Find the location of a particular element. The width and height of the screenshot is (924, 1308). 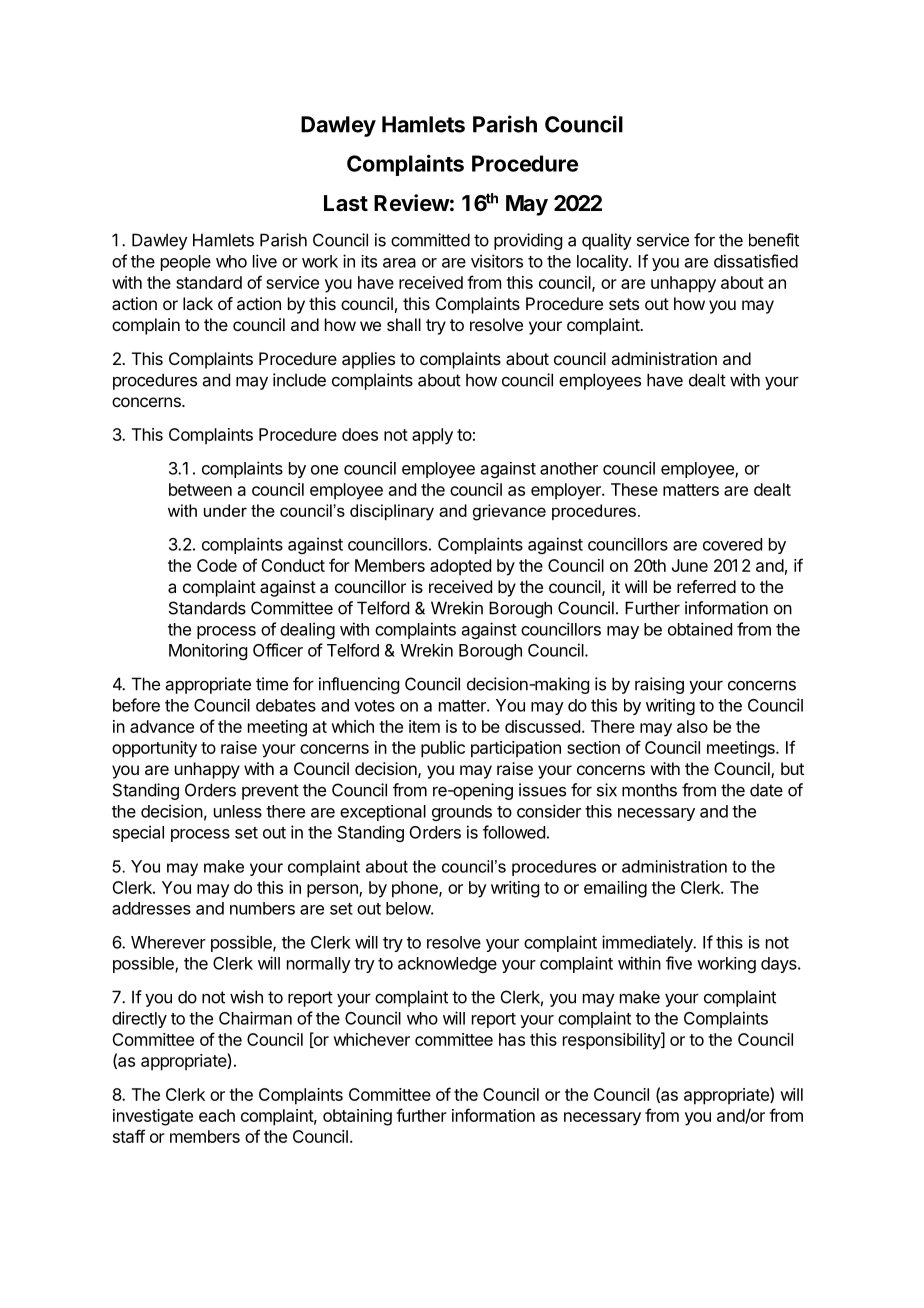

dissatisfied is located at coordinates (756, 261).
